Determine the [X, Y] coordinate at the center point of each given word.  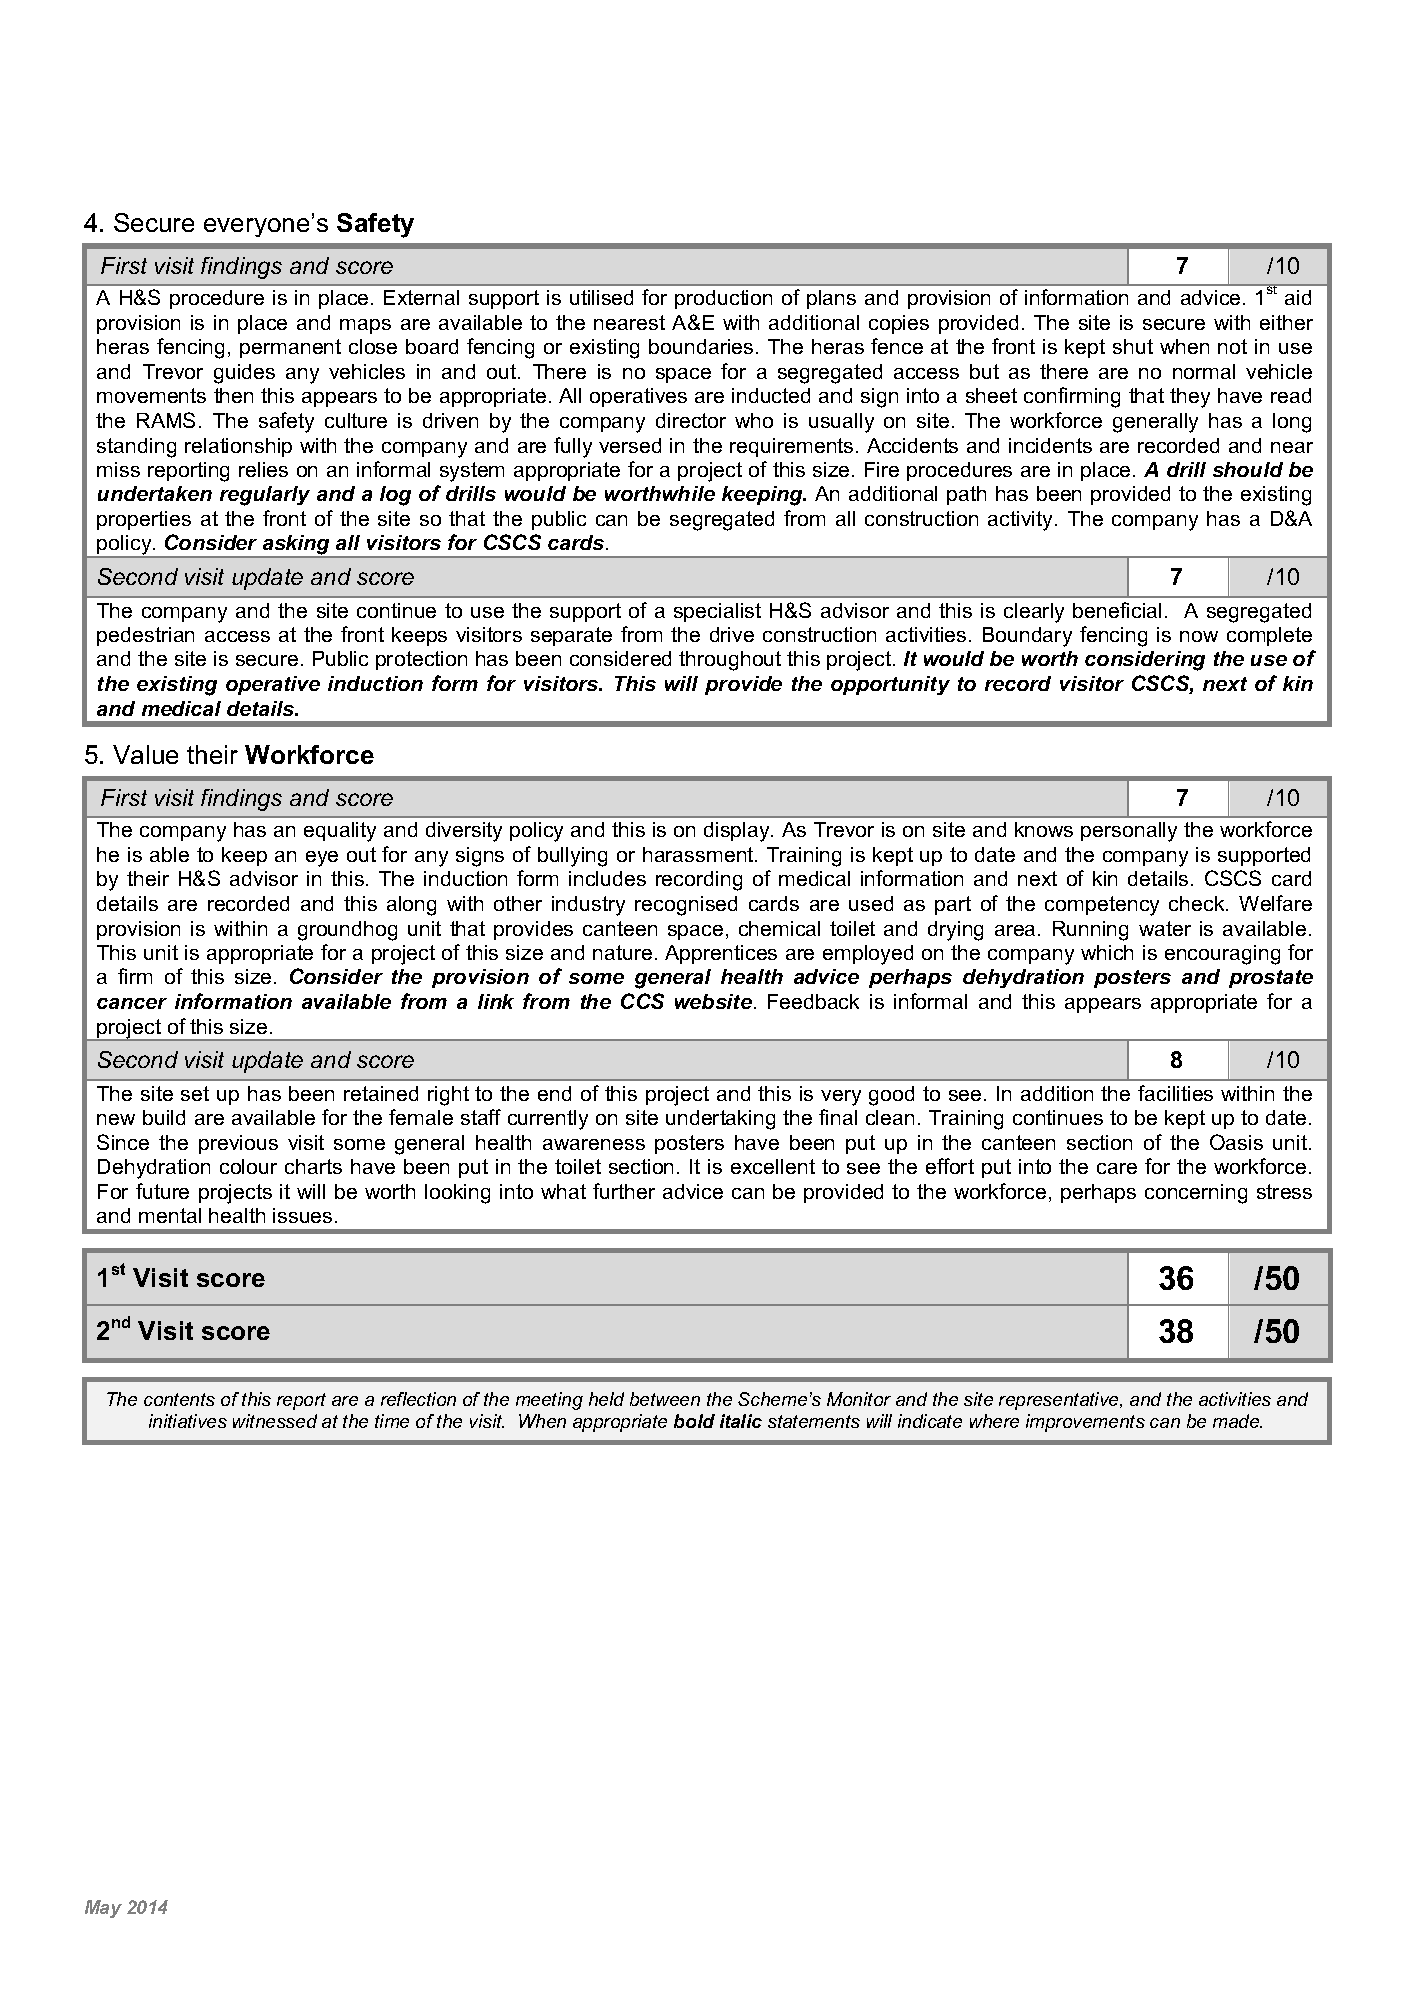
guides [244, 374]
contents [179, 1399]
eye [322, 859]
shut [1133, 346]
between [665, 1399]
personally [1129, 832]
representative [1060, 1401]
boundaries [701, 346]
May [103, 1909]
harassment [699, 854]
